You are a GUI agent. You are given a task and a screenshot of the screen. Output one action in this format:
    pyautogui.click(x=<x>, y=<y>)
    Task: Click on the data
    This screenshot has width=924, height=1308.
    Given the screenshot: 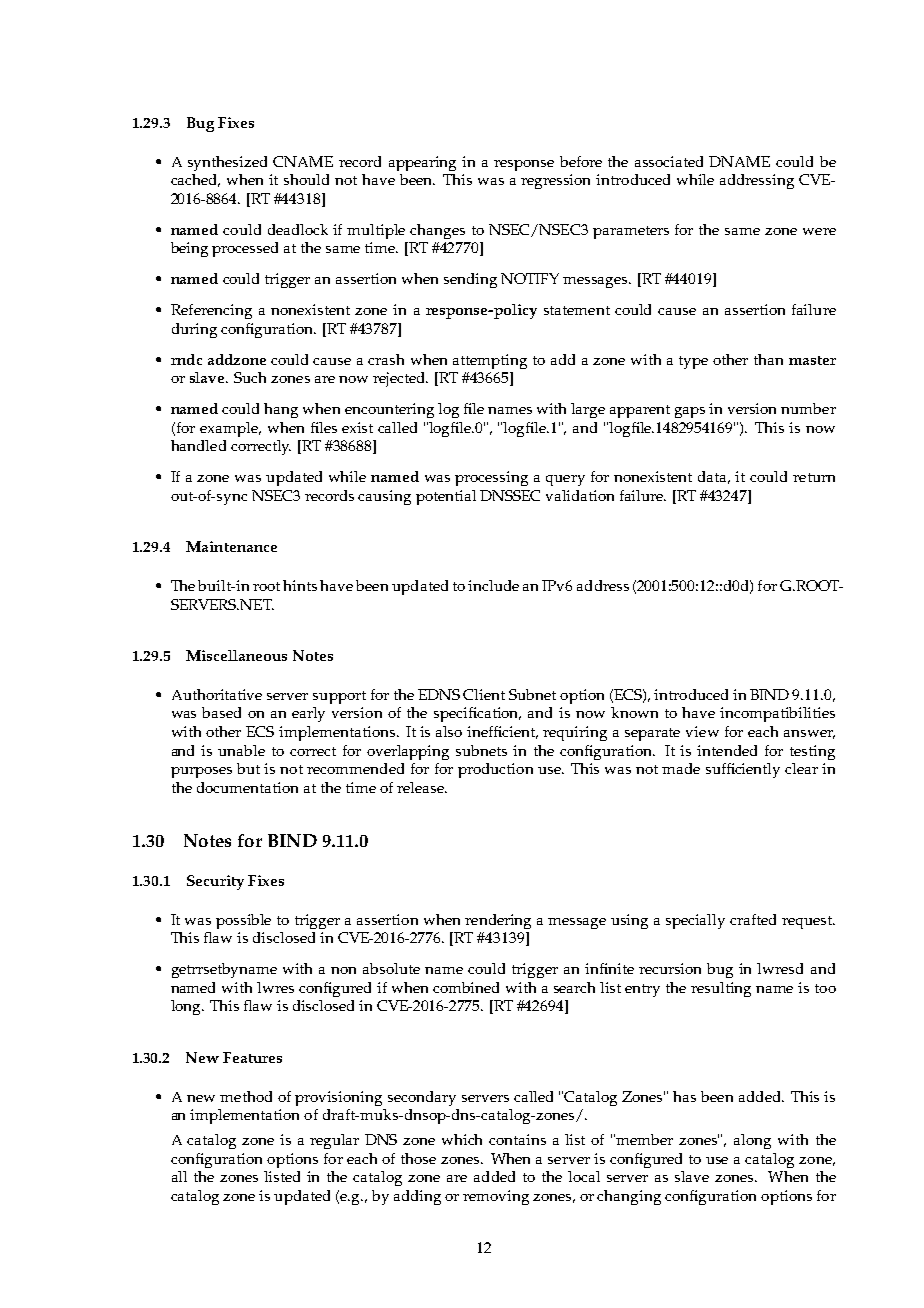 What is the action you would take?
    pyautogui.click(x=714, y=477)
